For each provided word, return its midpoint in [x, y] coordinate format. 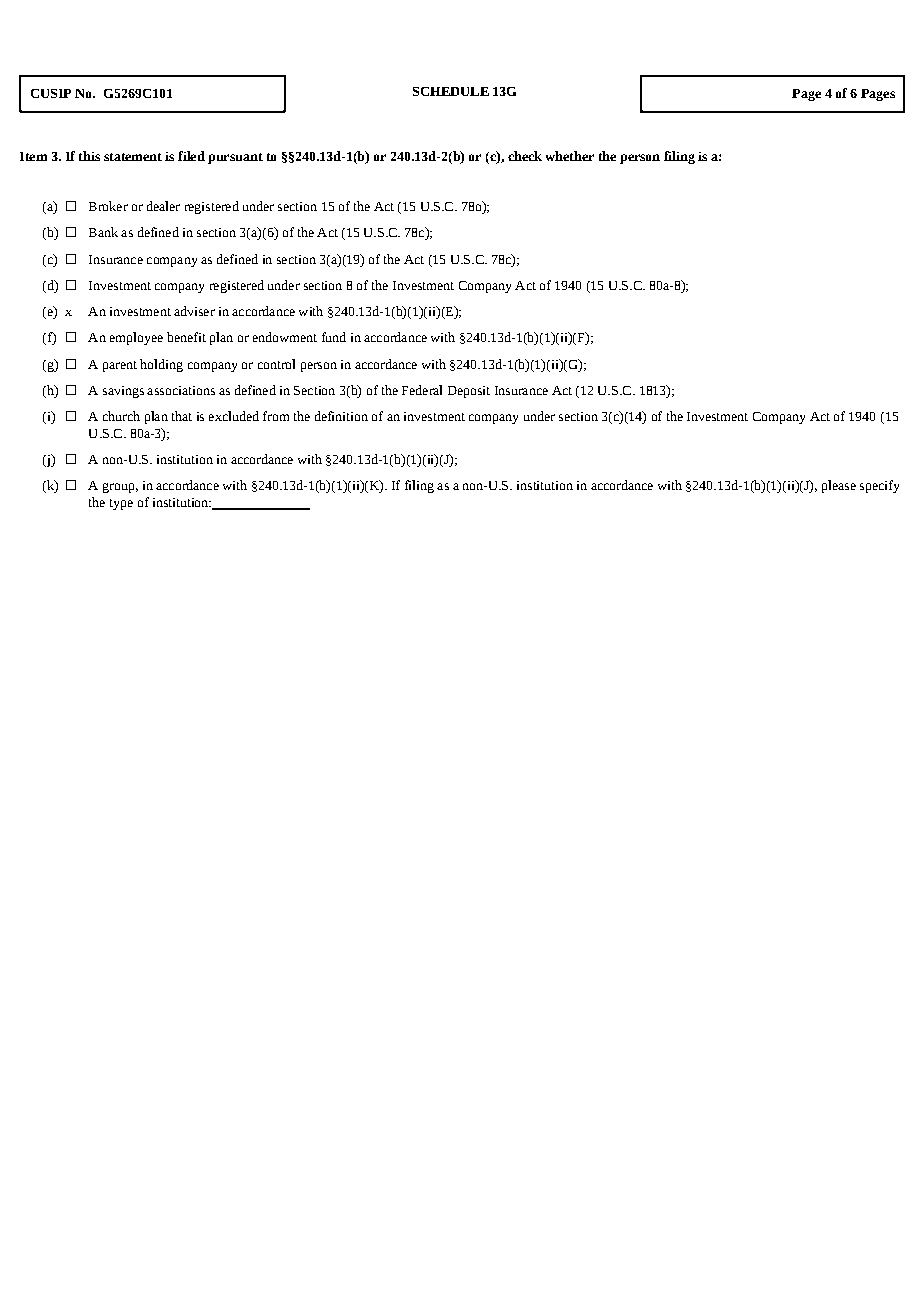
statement [133, 157]
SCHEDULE [451, 91]
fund [334, 337]
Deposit [469, 392]
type [121, 504]
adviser [194, 311]
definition [341, 416]
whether [570, 156]
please [839, 486]
